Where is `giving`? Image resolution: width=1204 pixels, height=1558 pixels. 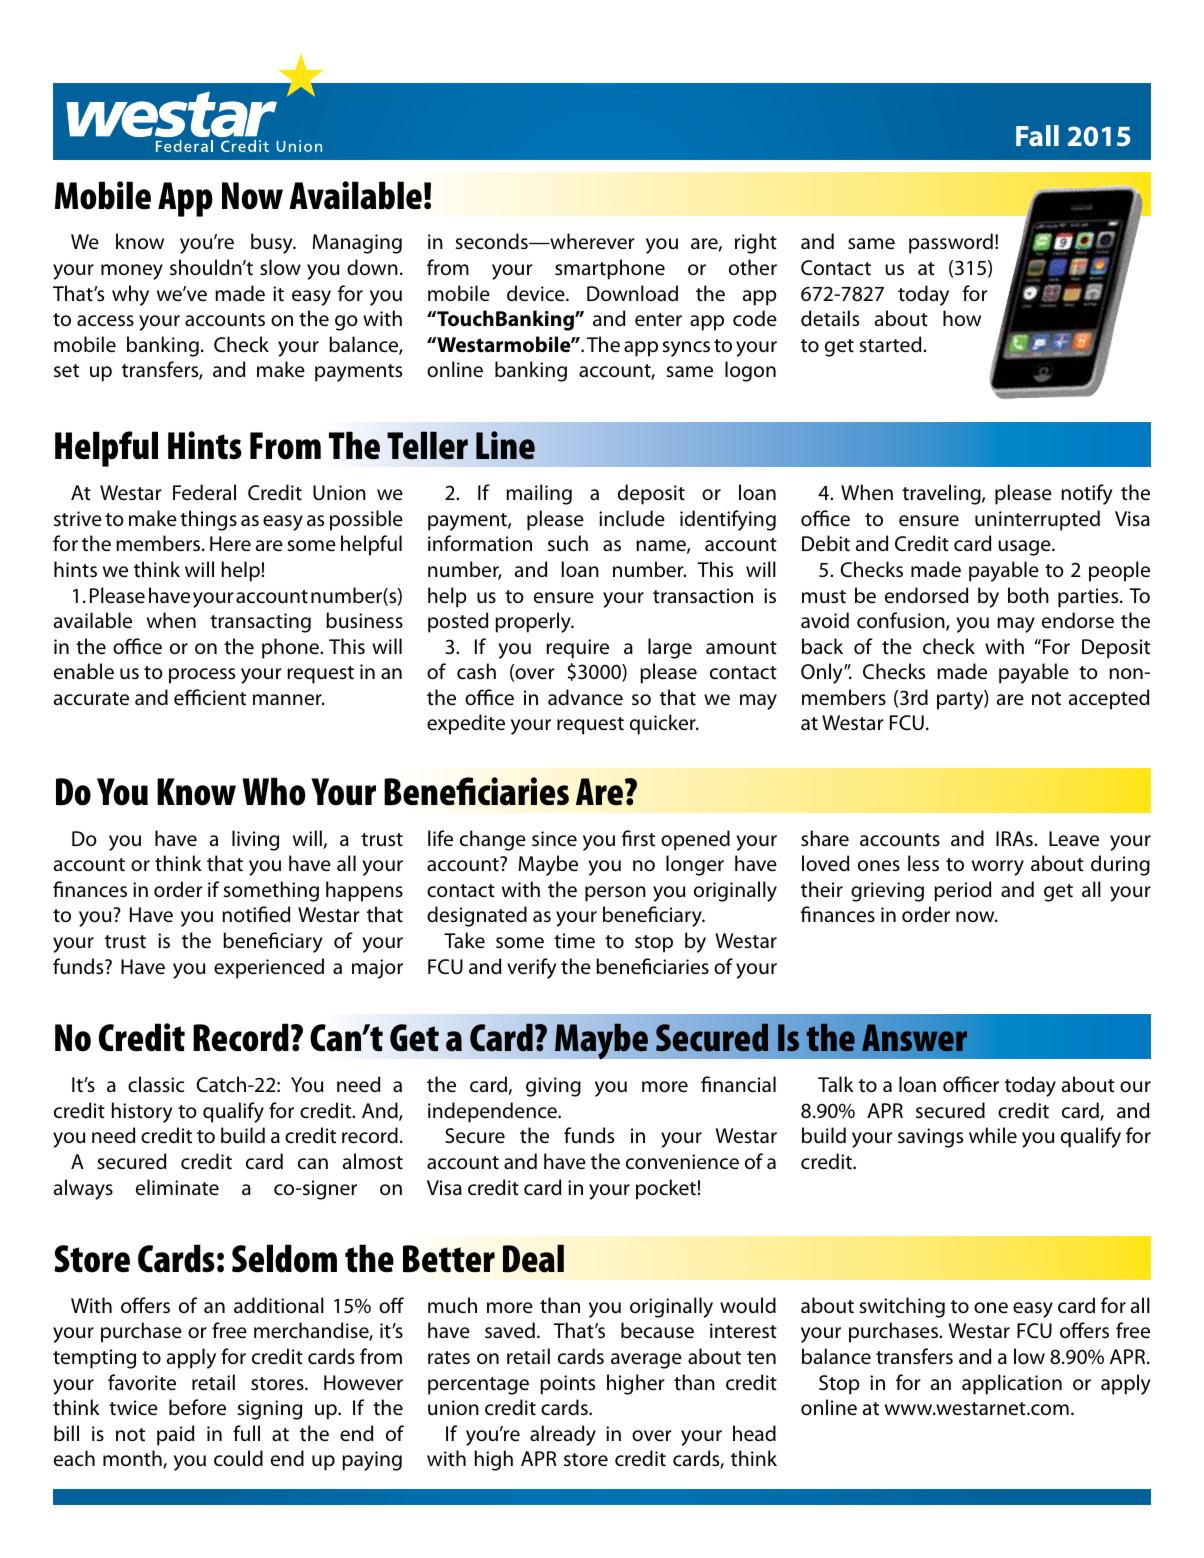
giving is located at coordinates (553, 1087).
